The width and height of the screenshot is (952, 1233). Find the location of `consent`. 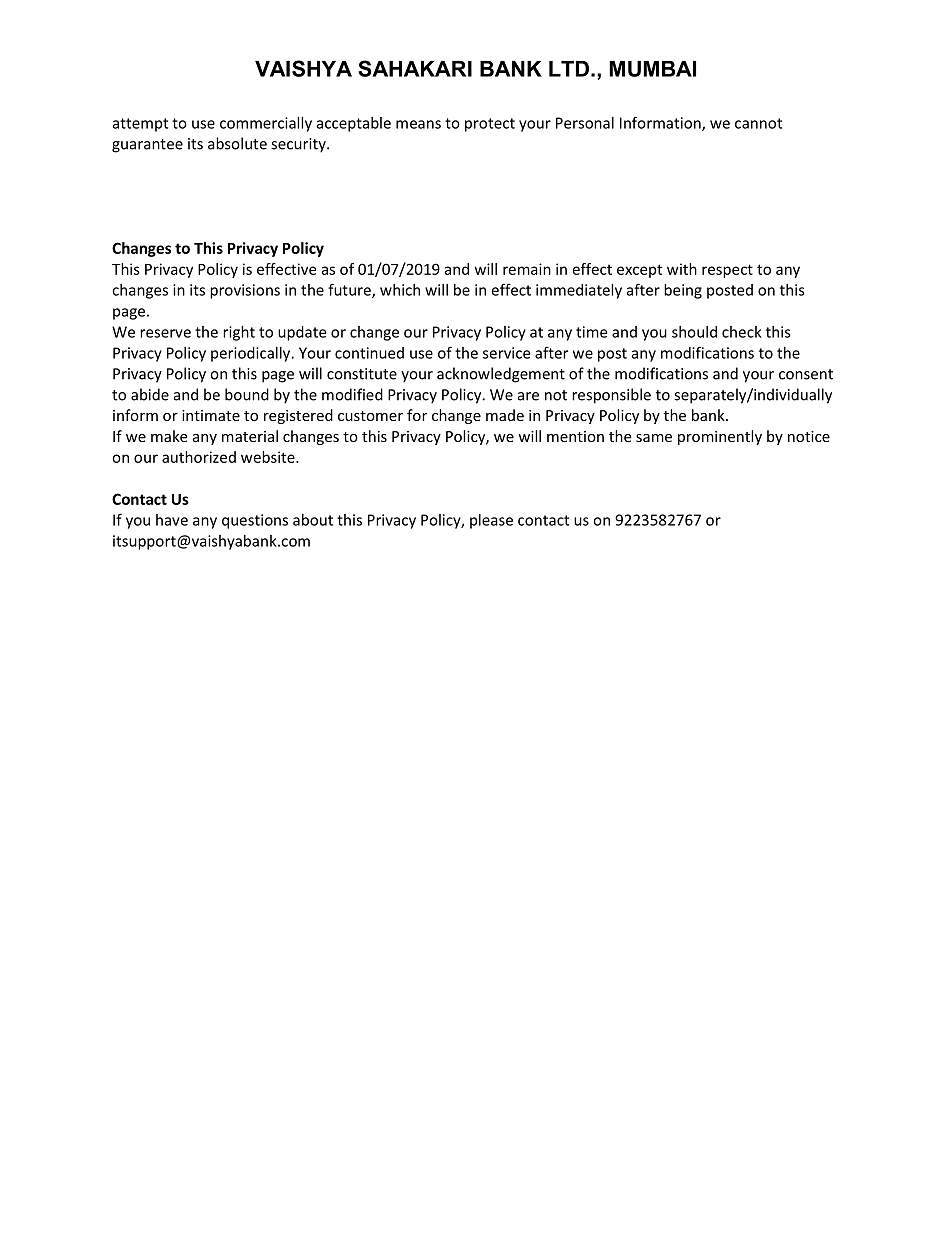

consent is located at coordinates (806, 374).
